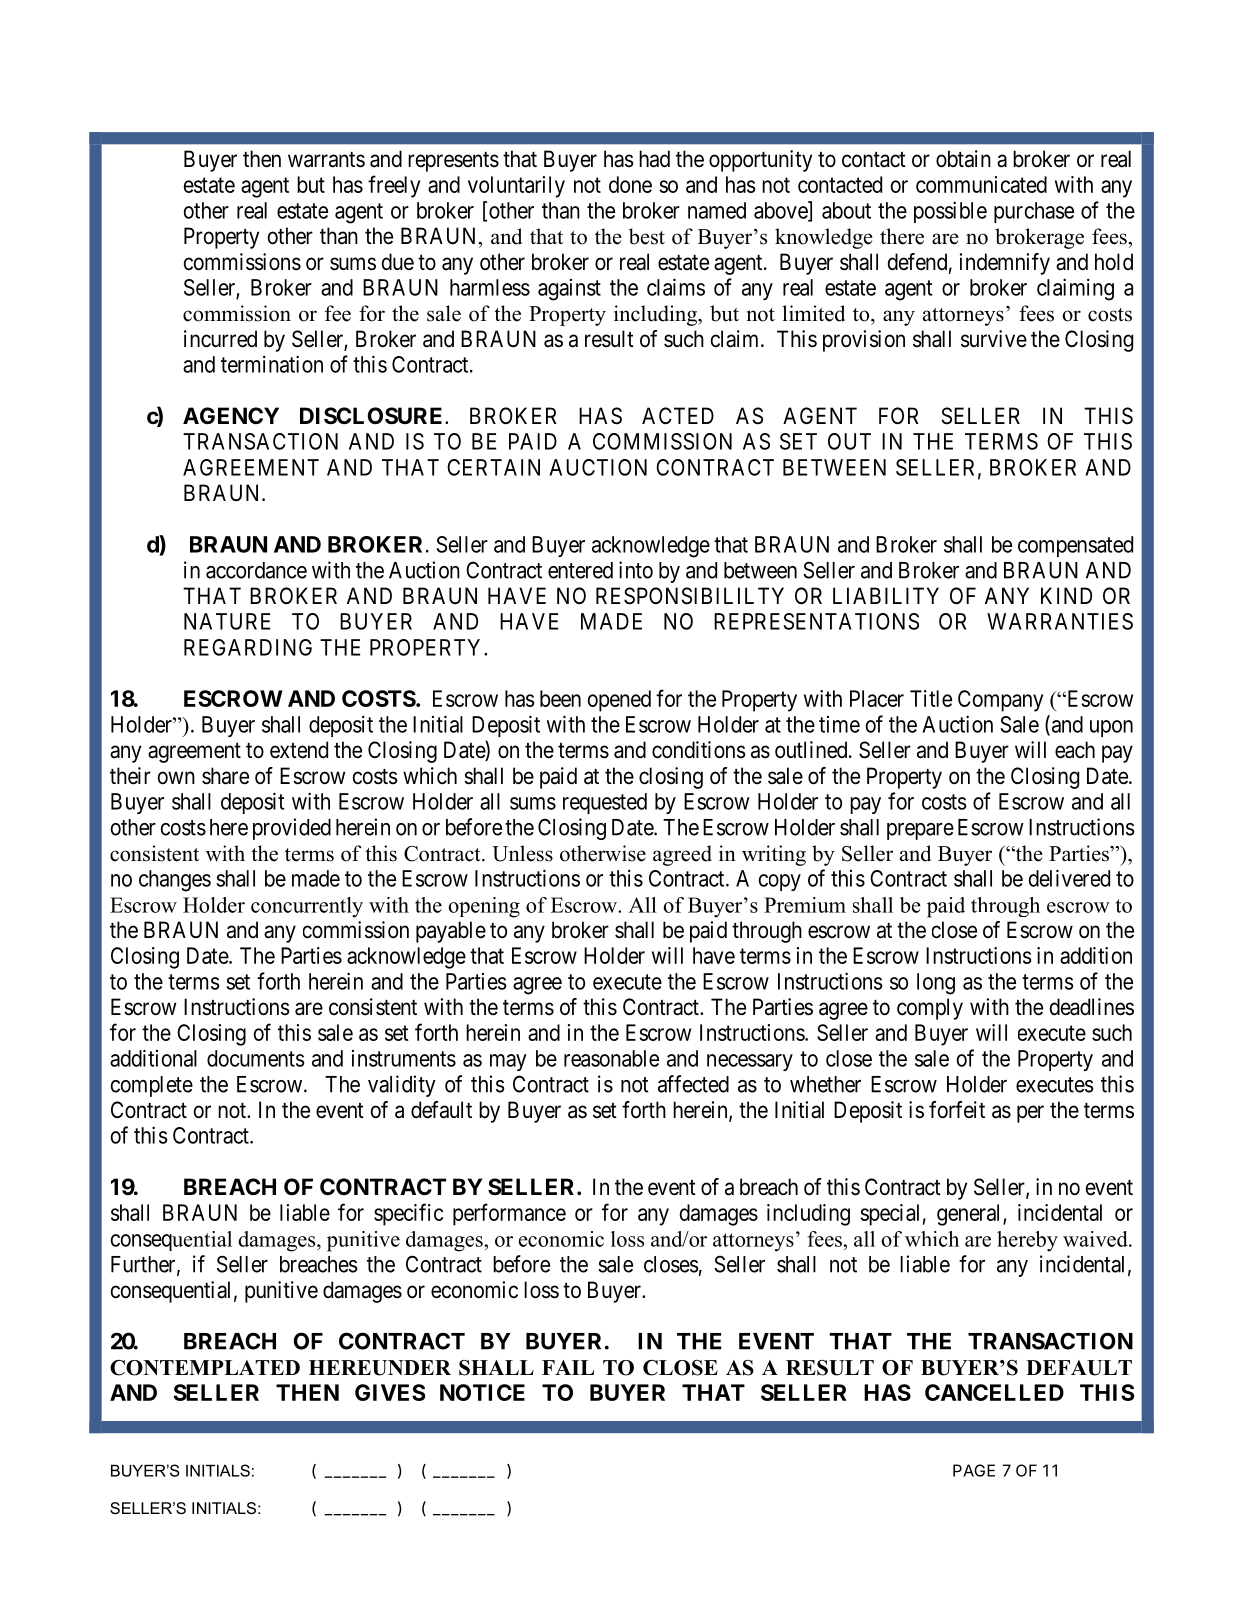  What do you see at coordinates (981, 184) in the screenshot?
I see `communicated` at bounding box center [981, 184].
